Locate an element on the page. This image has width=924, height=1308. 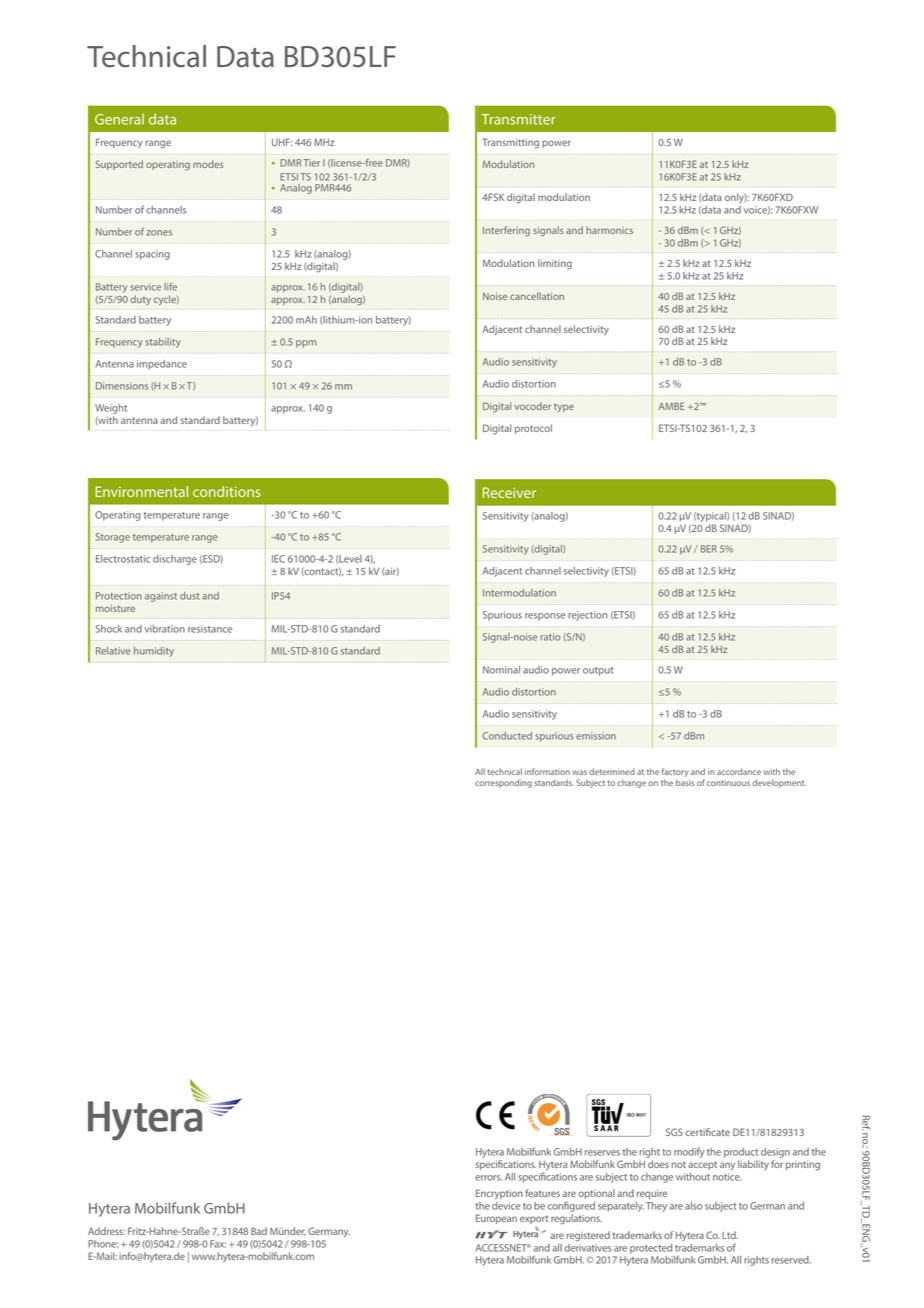
Nominal is located at coordinates (501, 670).
